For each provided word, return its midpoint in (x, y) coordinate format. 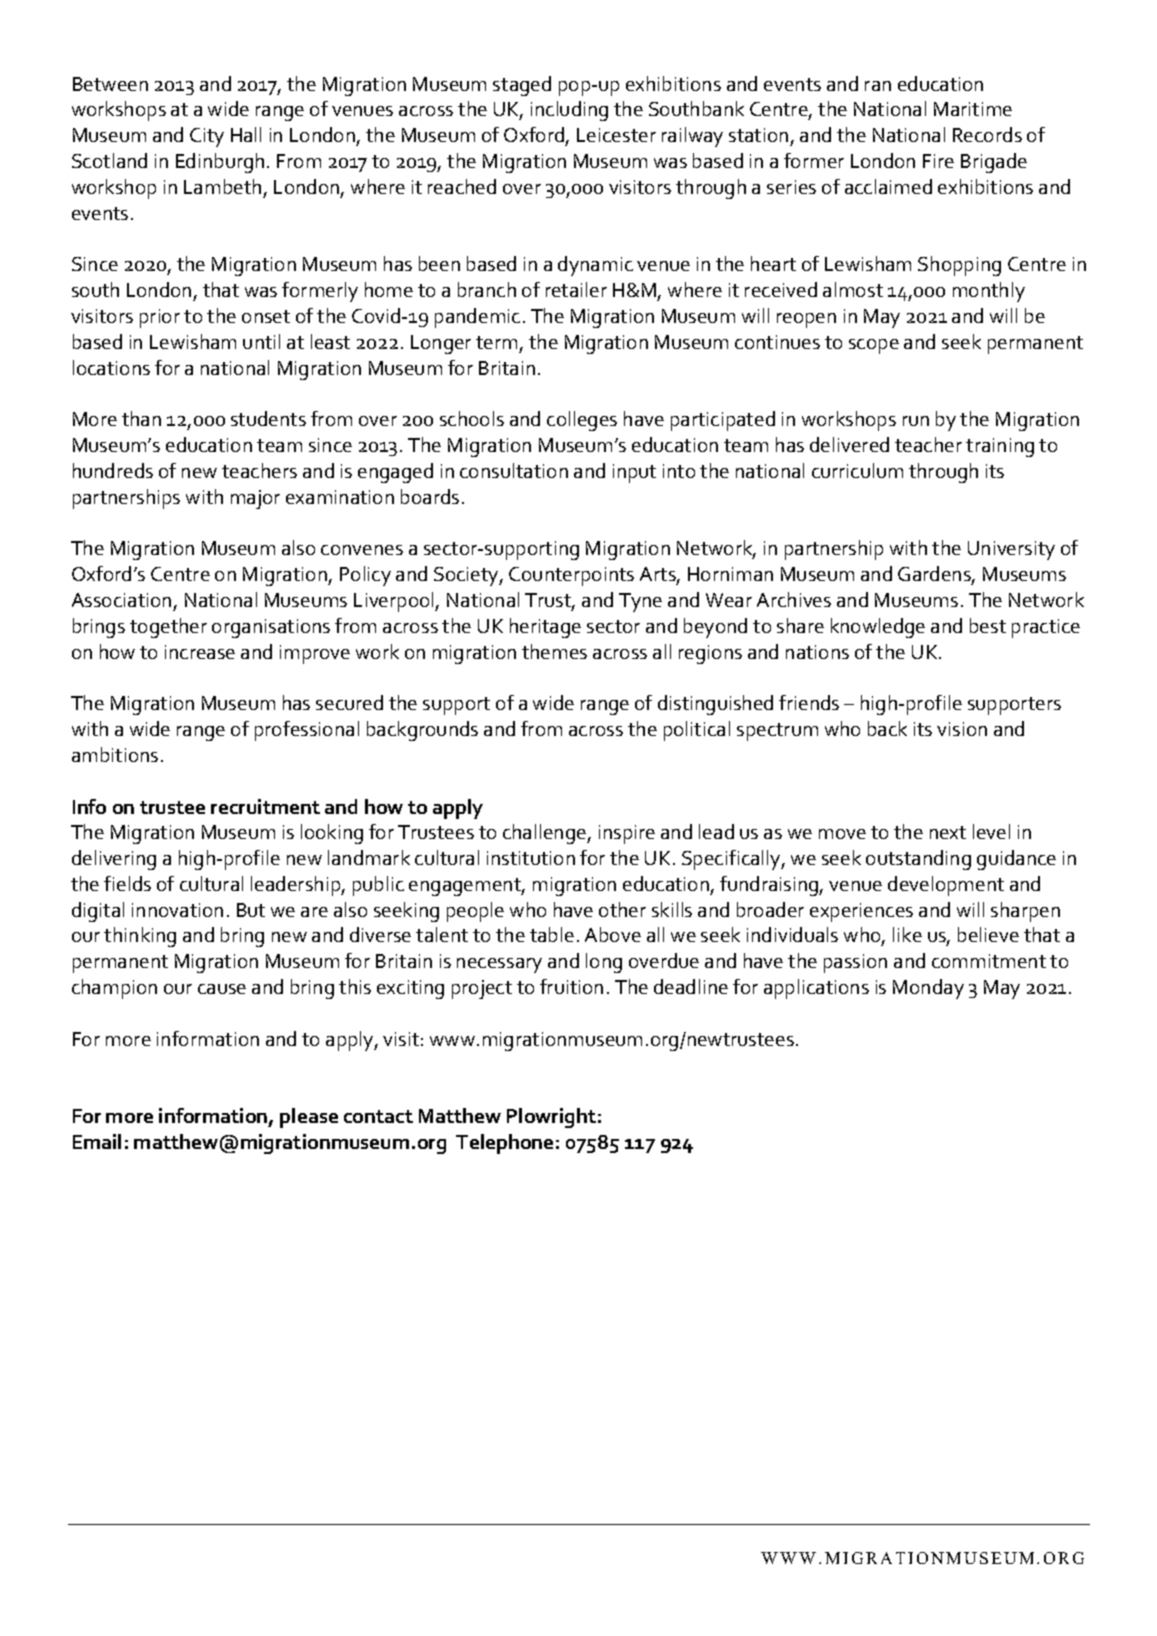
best (988, 625)
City (207, 137)
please (309, 1118)
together (168, 628)
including (569, 111)
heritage (545, 628)
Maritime (973, 109)
